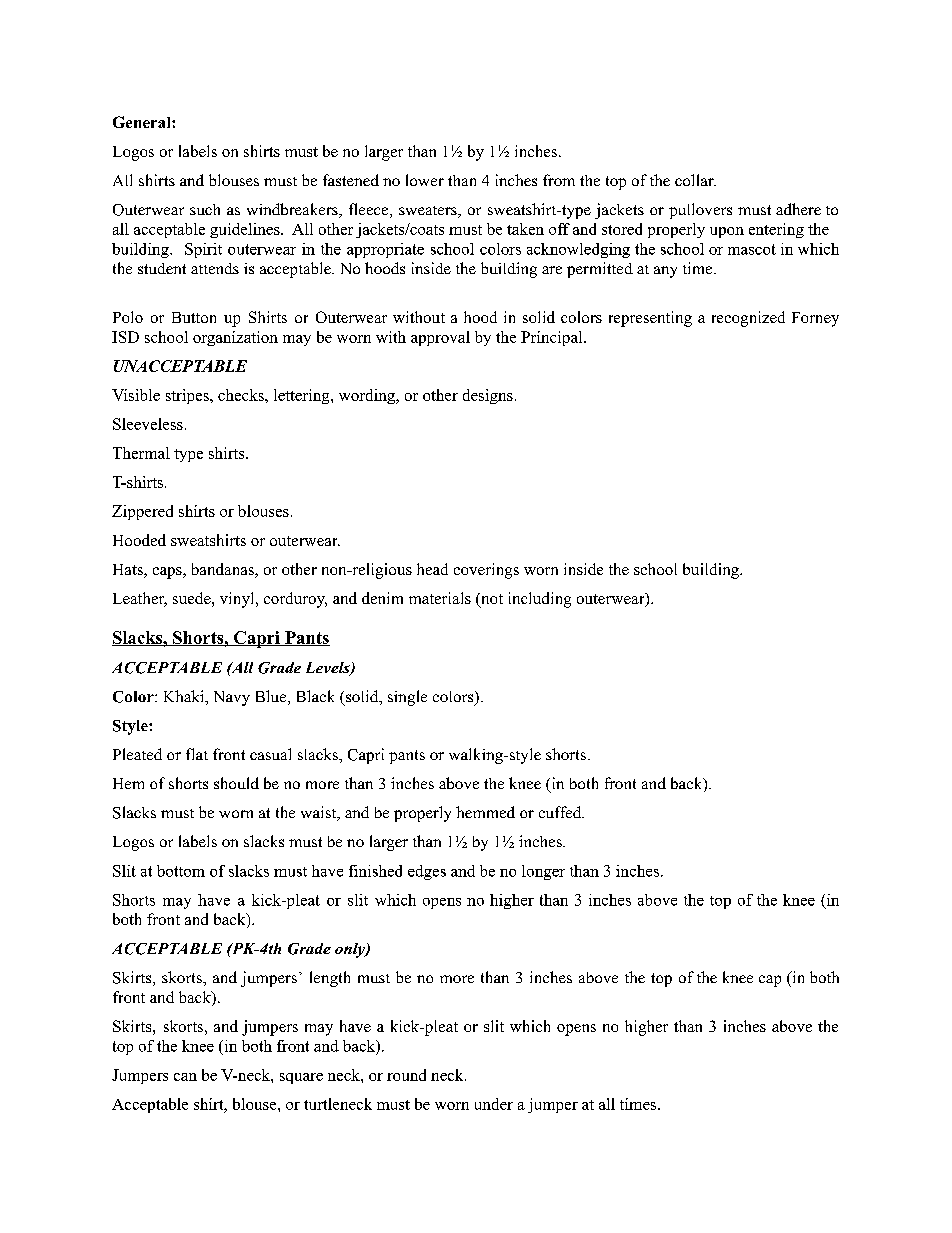  I want to click on hemmed, so click(485, 812).
